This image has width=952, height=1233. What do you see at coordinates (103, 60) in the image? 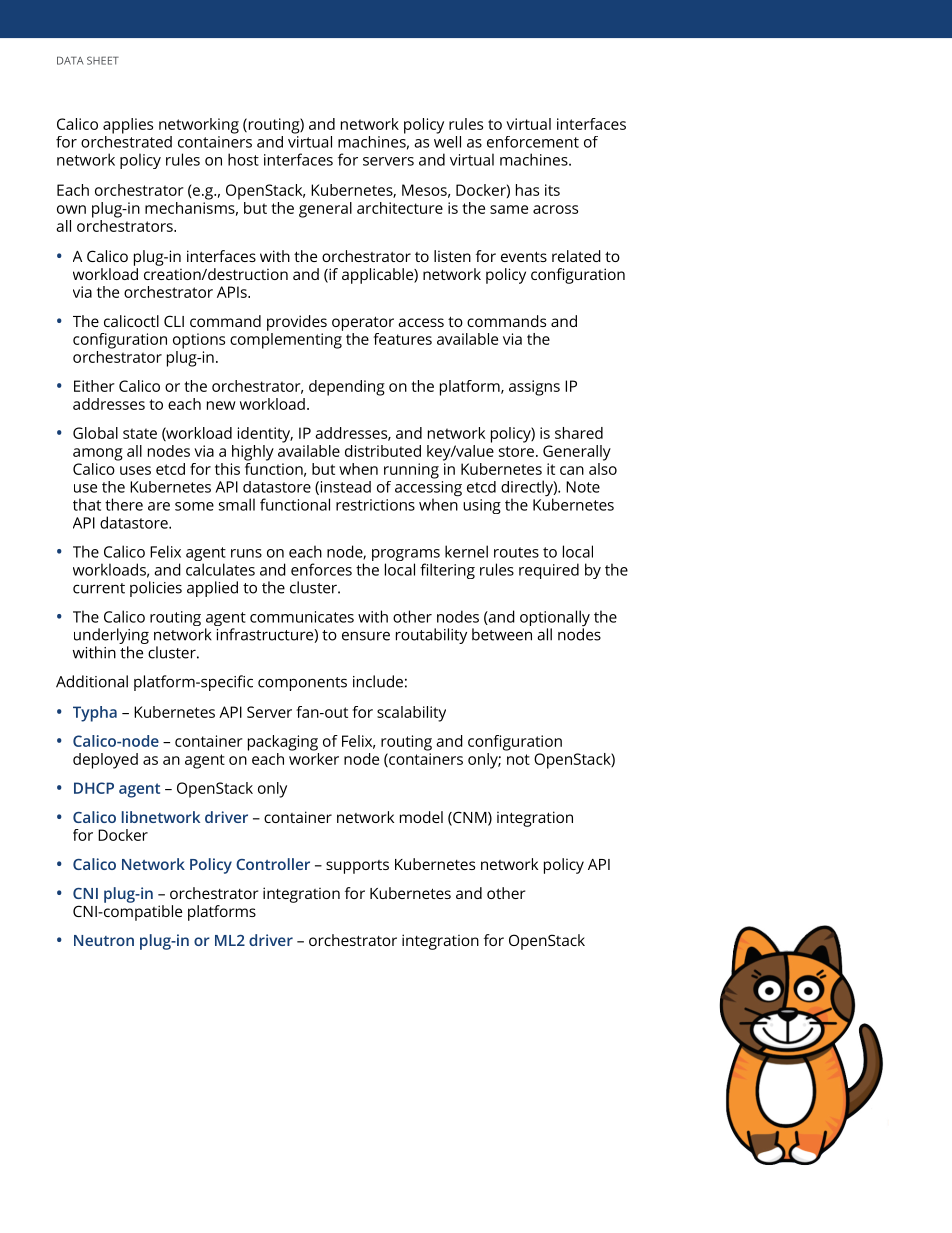
I see `SHEET` at bounding box center [103, 60].
